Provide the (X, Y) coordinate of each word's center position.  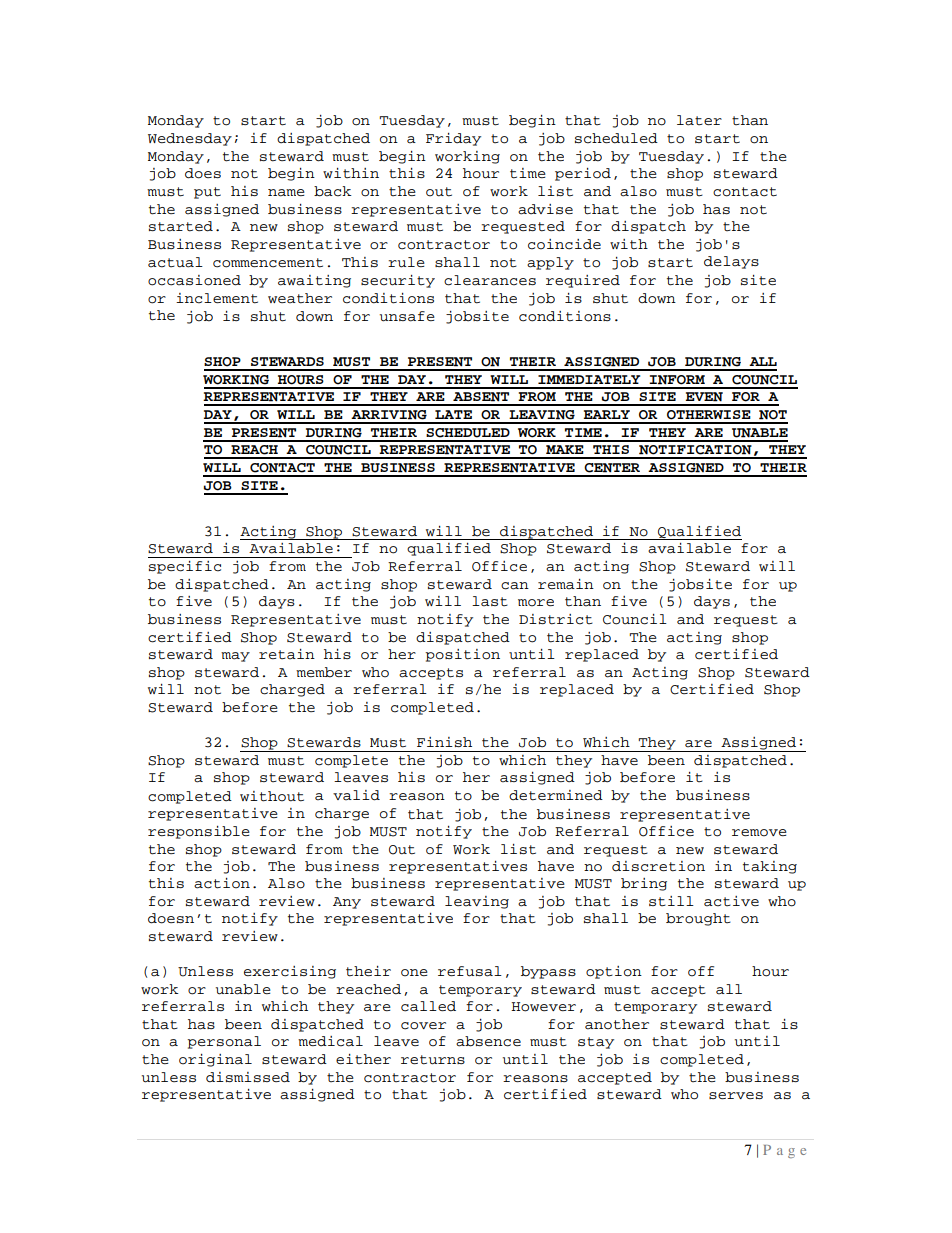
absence (488, 1041)
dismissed (248, 1077)
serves (736, 1095)
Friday (453, 139)
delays (731, 262)
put (207, 193)
